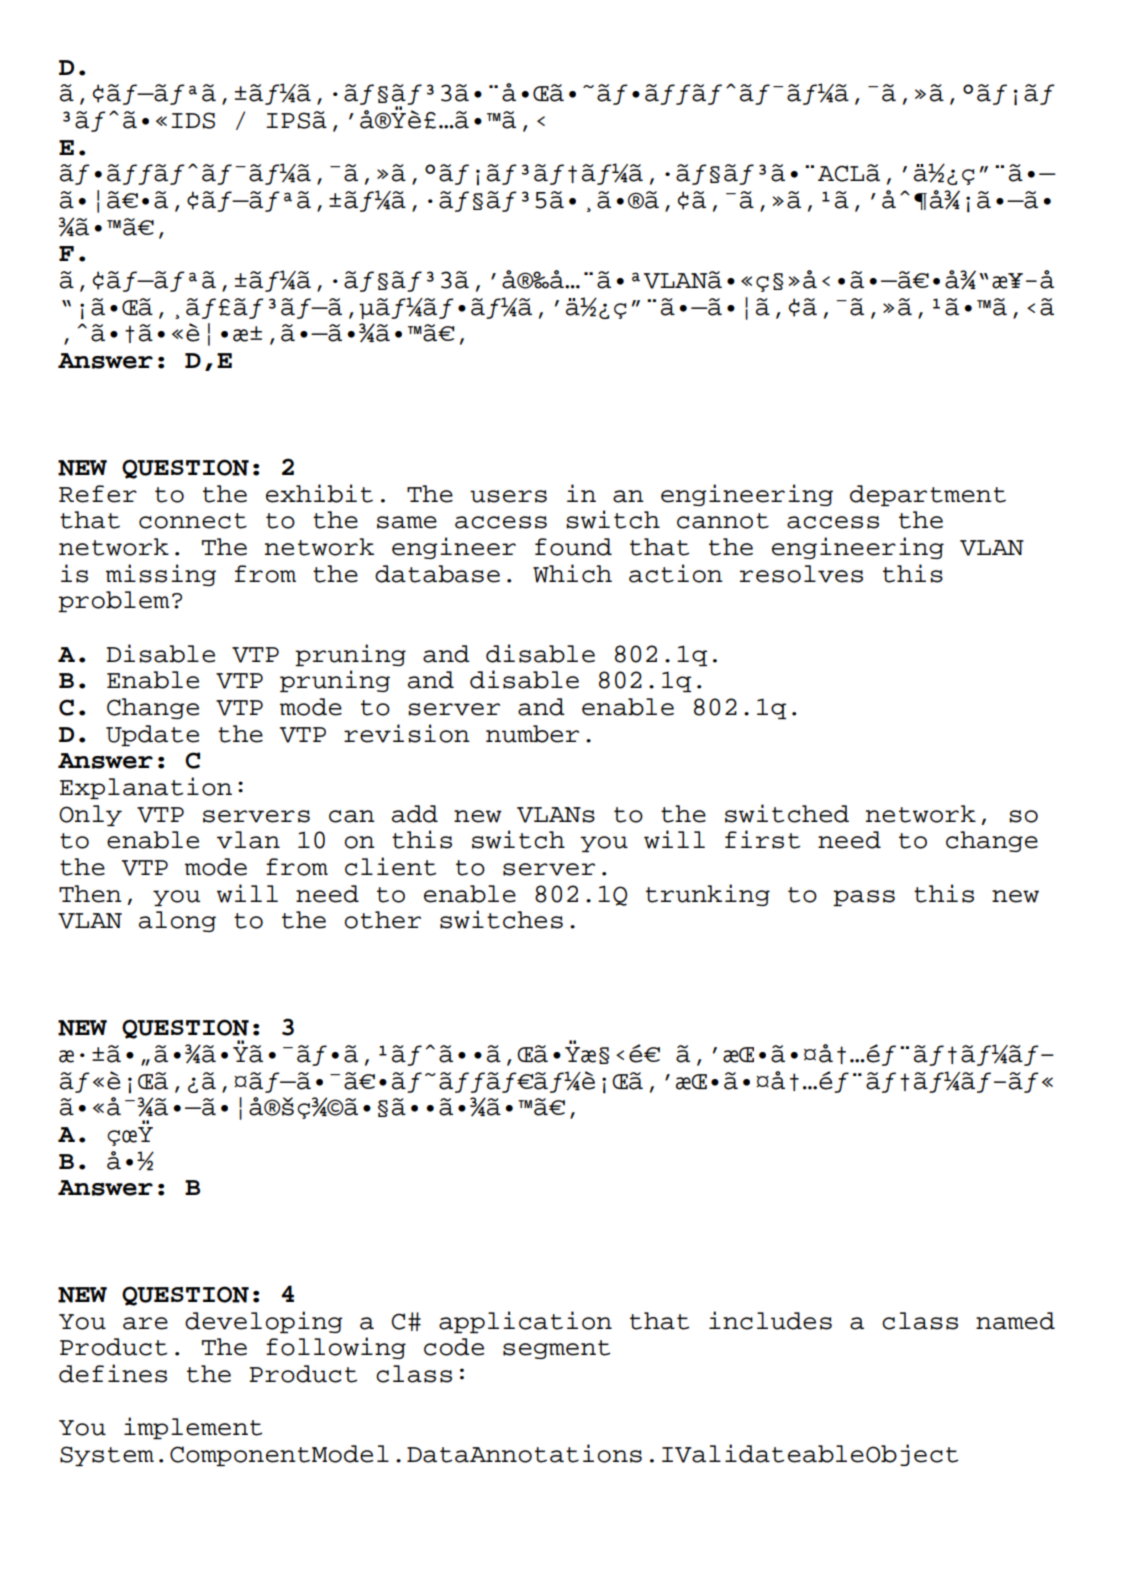  What do you see at coordinates (390, 866) in the screenshot?
I see `client` at bounding box center [390, 866].
